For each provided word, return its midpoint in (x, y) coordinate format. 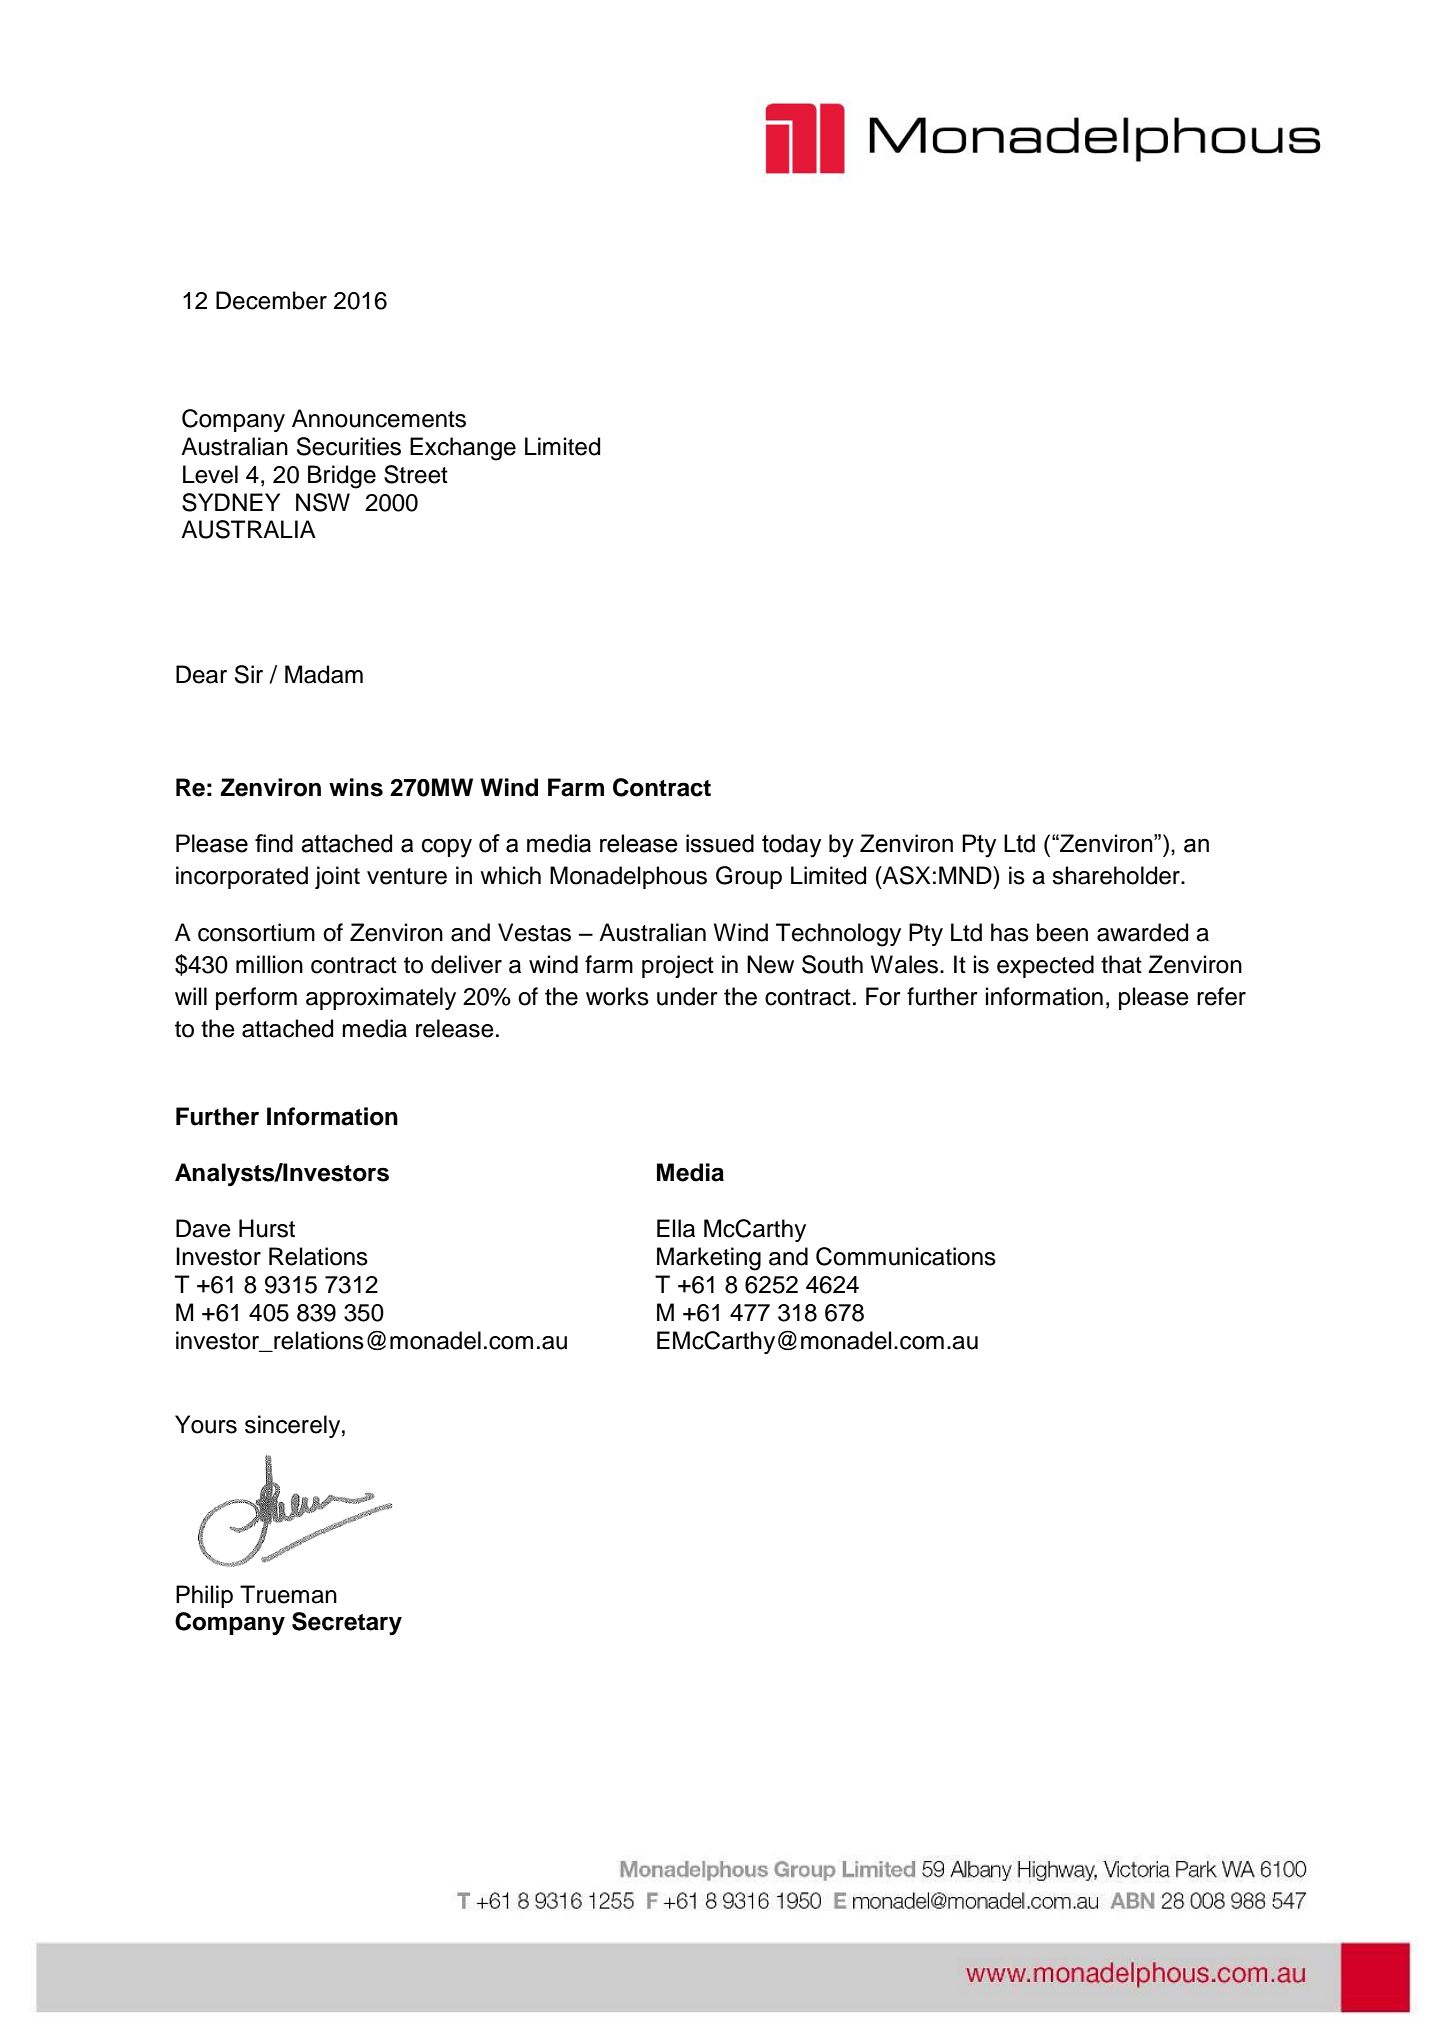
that (1121, 964)
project (678, 966)
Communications (906, 1256)
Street (416, 474)
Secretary (347, 1623)
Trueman (288, 1594)
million (269, 964)
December (271, 300)
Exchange (463, 449)
